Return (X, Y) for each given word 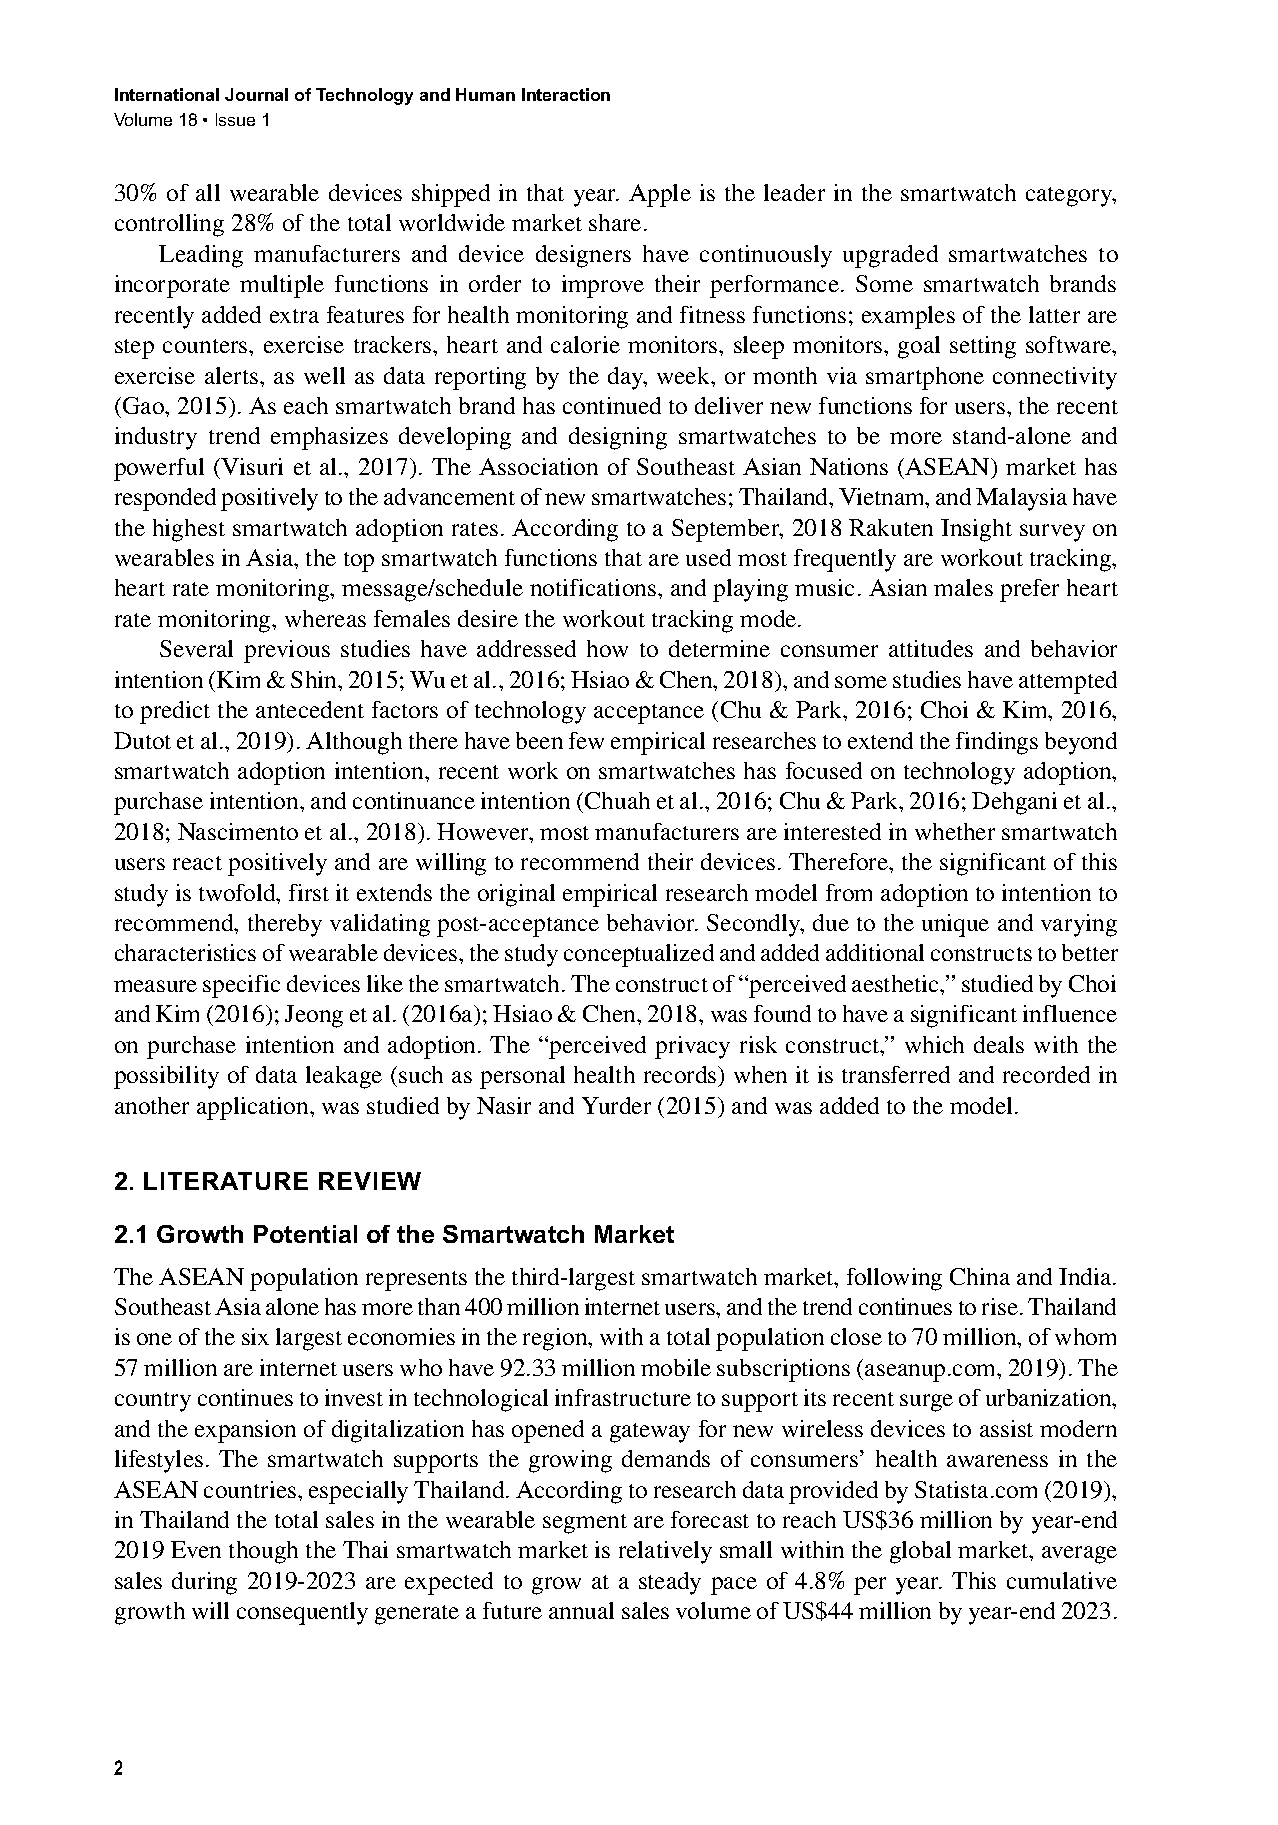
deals (999, 1044)
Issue (235, 119)
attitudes (931, 648)
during (204, 1583)
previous (287, 651)
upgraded (890, 256)
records (681, 1074)
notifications (594, 587)
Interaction (566, 94)
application (254, 1108)
